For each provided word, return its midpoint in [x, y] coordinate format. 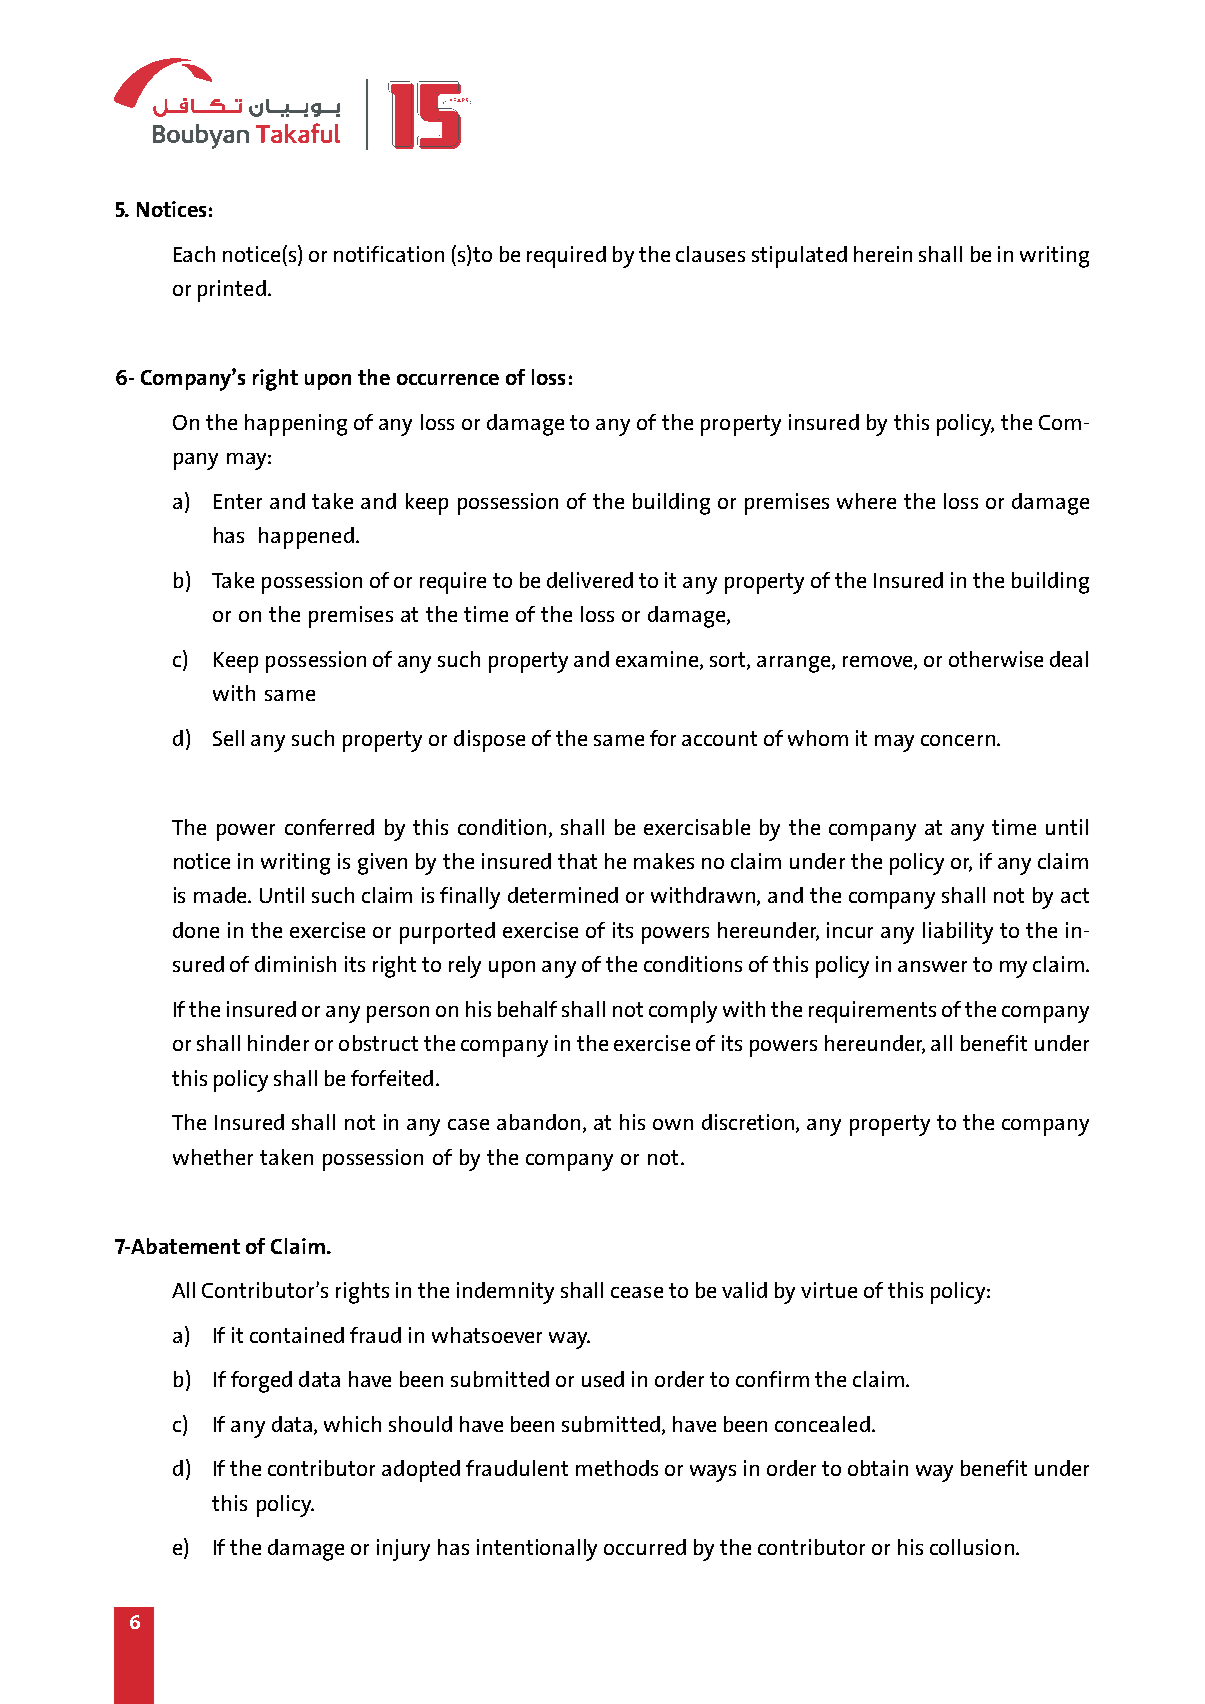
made [221, 895]
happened [306, 538]
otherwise [996, 659]
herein [883, 254]
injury [403, 1550]
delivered [590, 580]
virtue [829, 1290]
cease [637, 1292]
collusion [972, 1547]
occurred [645, 1547]
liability [958, 933]
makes [664, 861]
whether [213, 1157]
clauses [710, 254]
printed [232, 291]
